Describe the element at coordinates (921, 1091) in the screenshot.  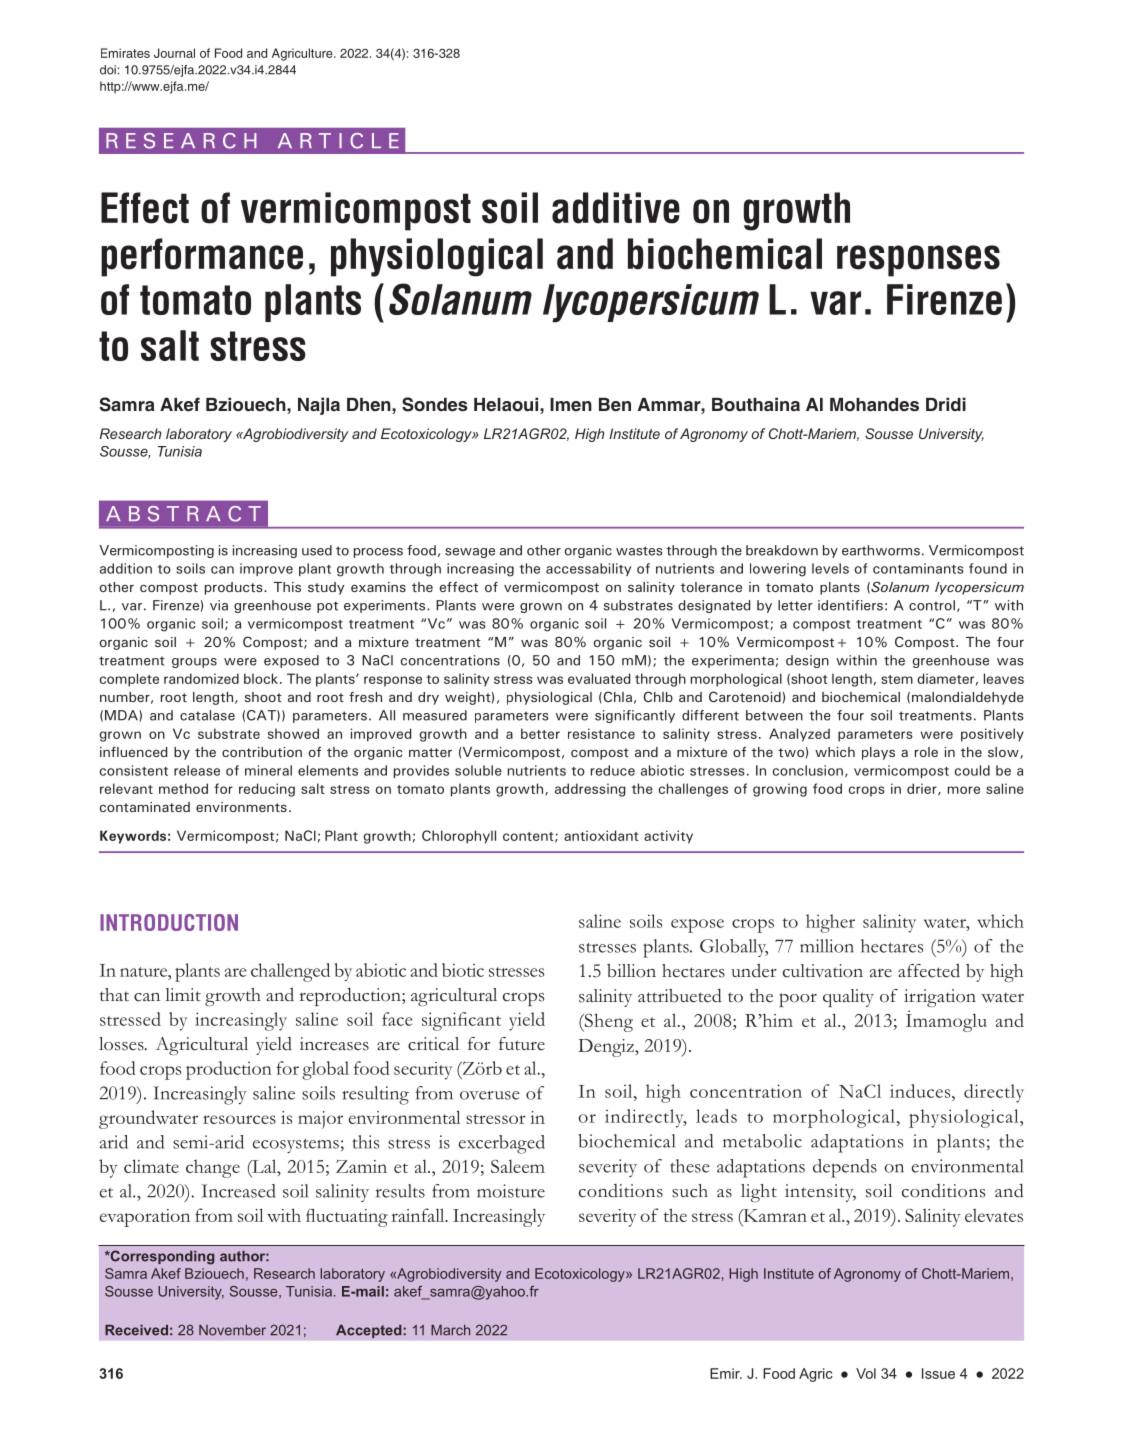
I see `induces` at that location.
